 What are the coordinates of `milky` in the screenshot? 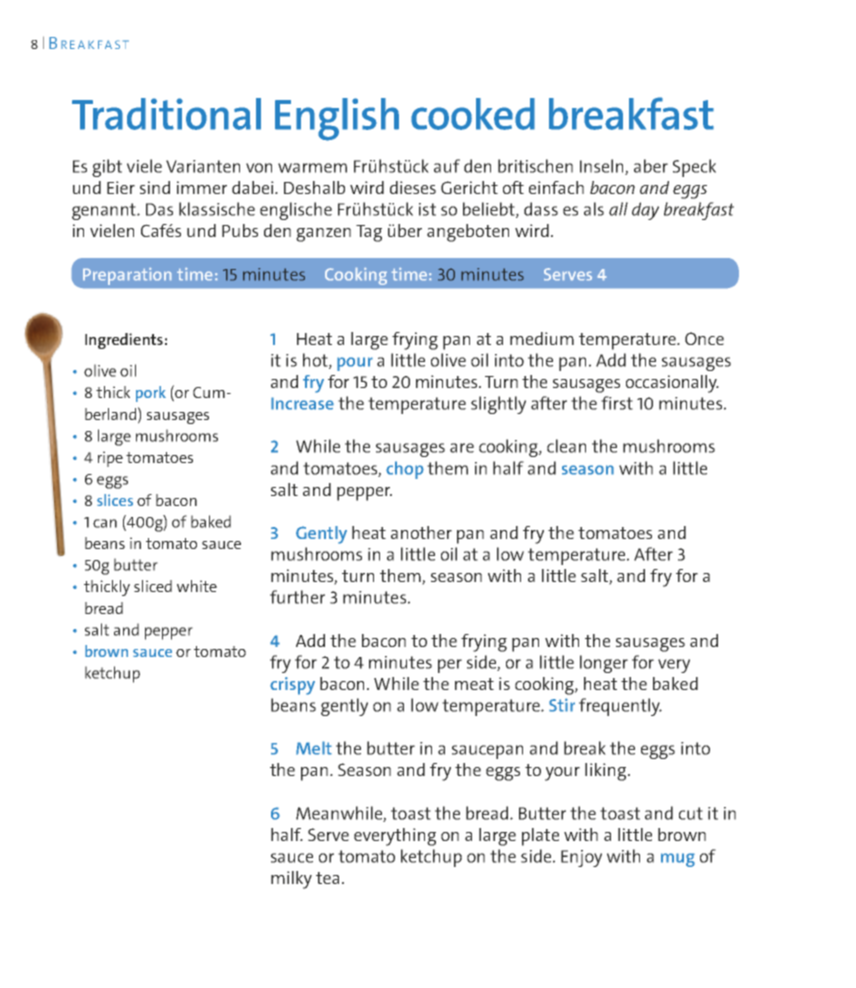 It's located at (291, 880).
